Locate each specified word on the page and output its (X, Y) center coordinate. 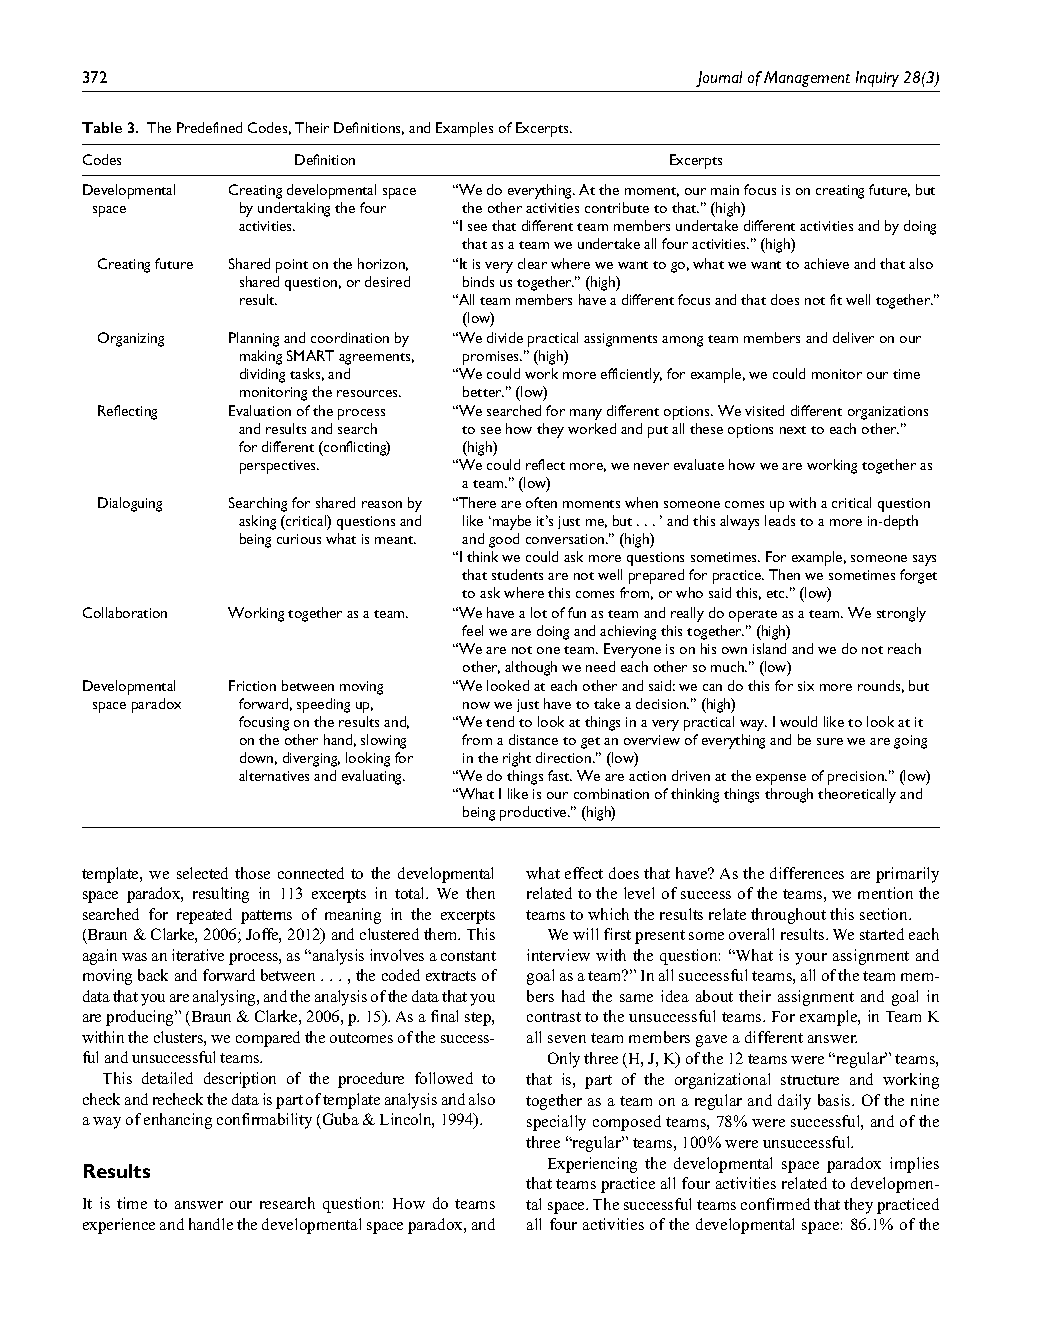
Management (807, 79)
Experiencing (592, 1165)
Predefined (209, 127)
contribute (617, 207)
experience (119, 1226)
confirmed (775, 1204)
